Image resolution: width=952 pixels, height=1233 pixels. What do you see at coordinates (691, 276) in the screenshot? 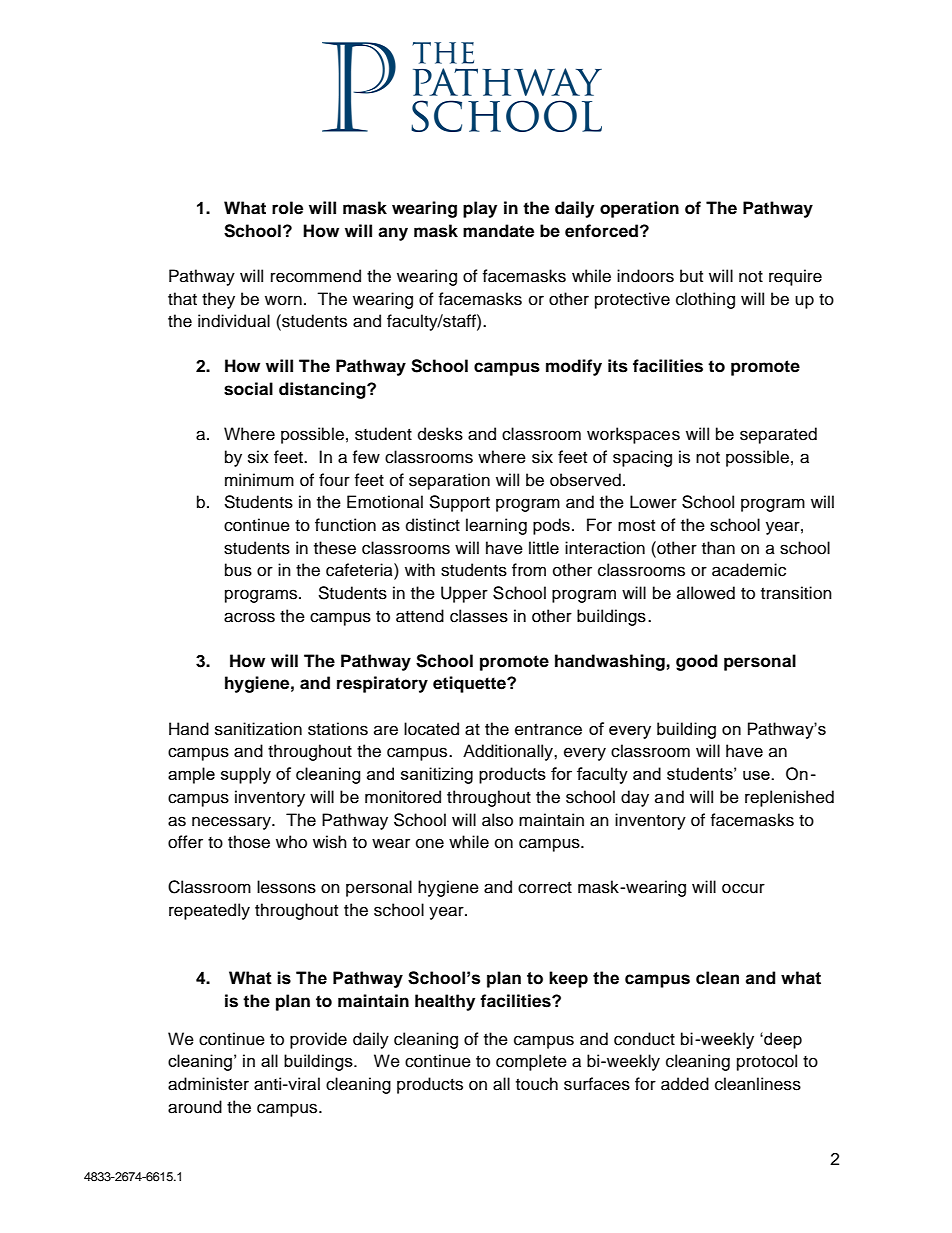
I see `but` at bounding box center [691, 276].
